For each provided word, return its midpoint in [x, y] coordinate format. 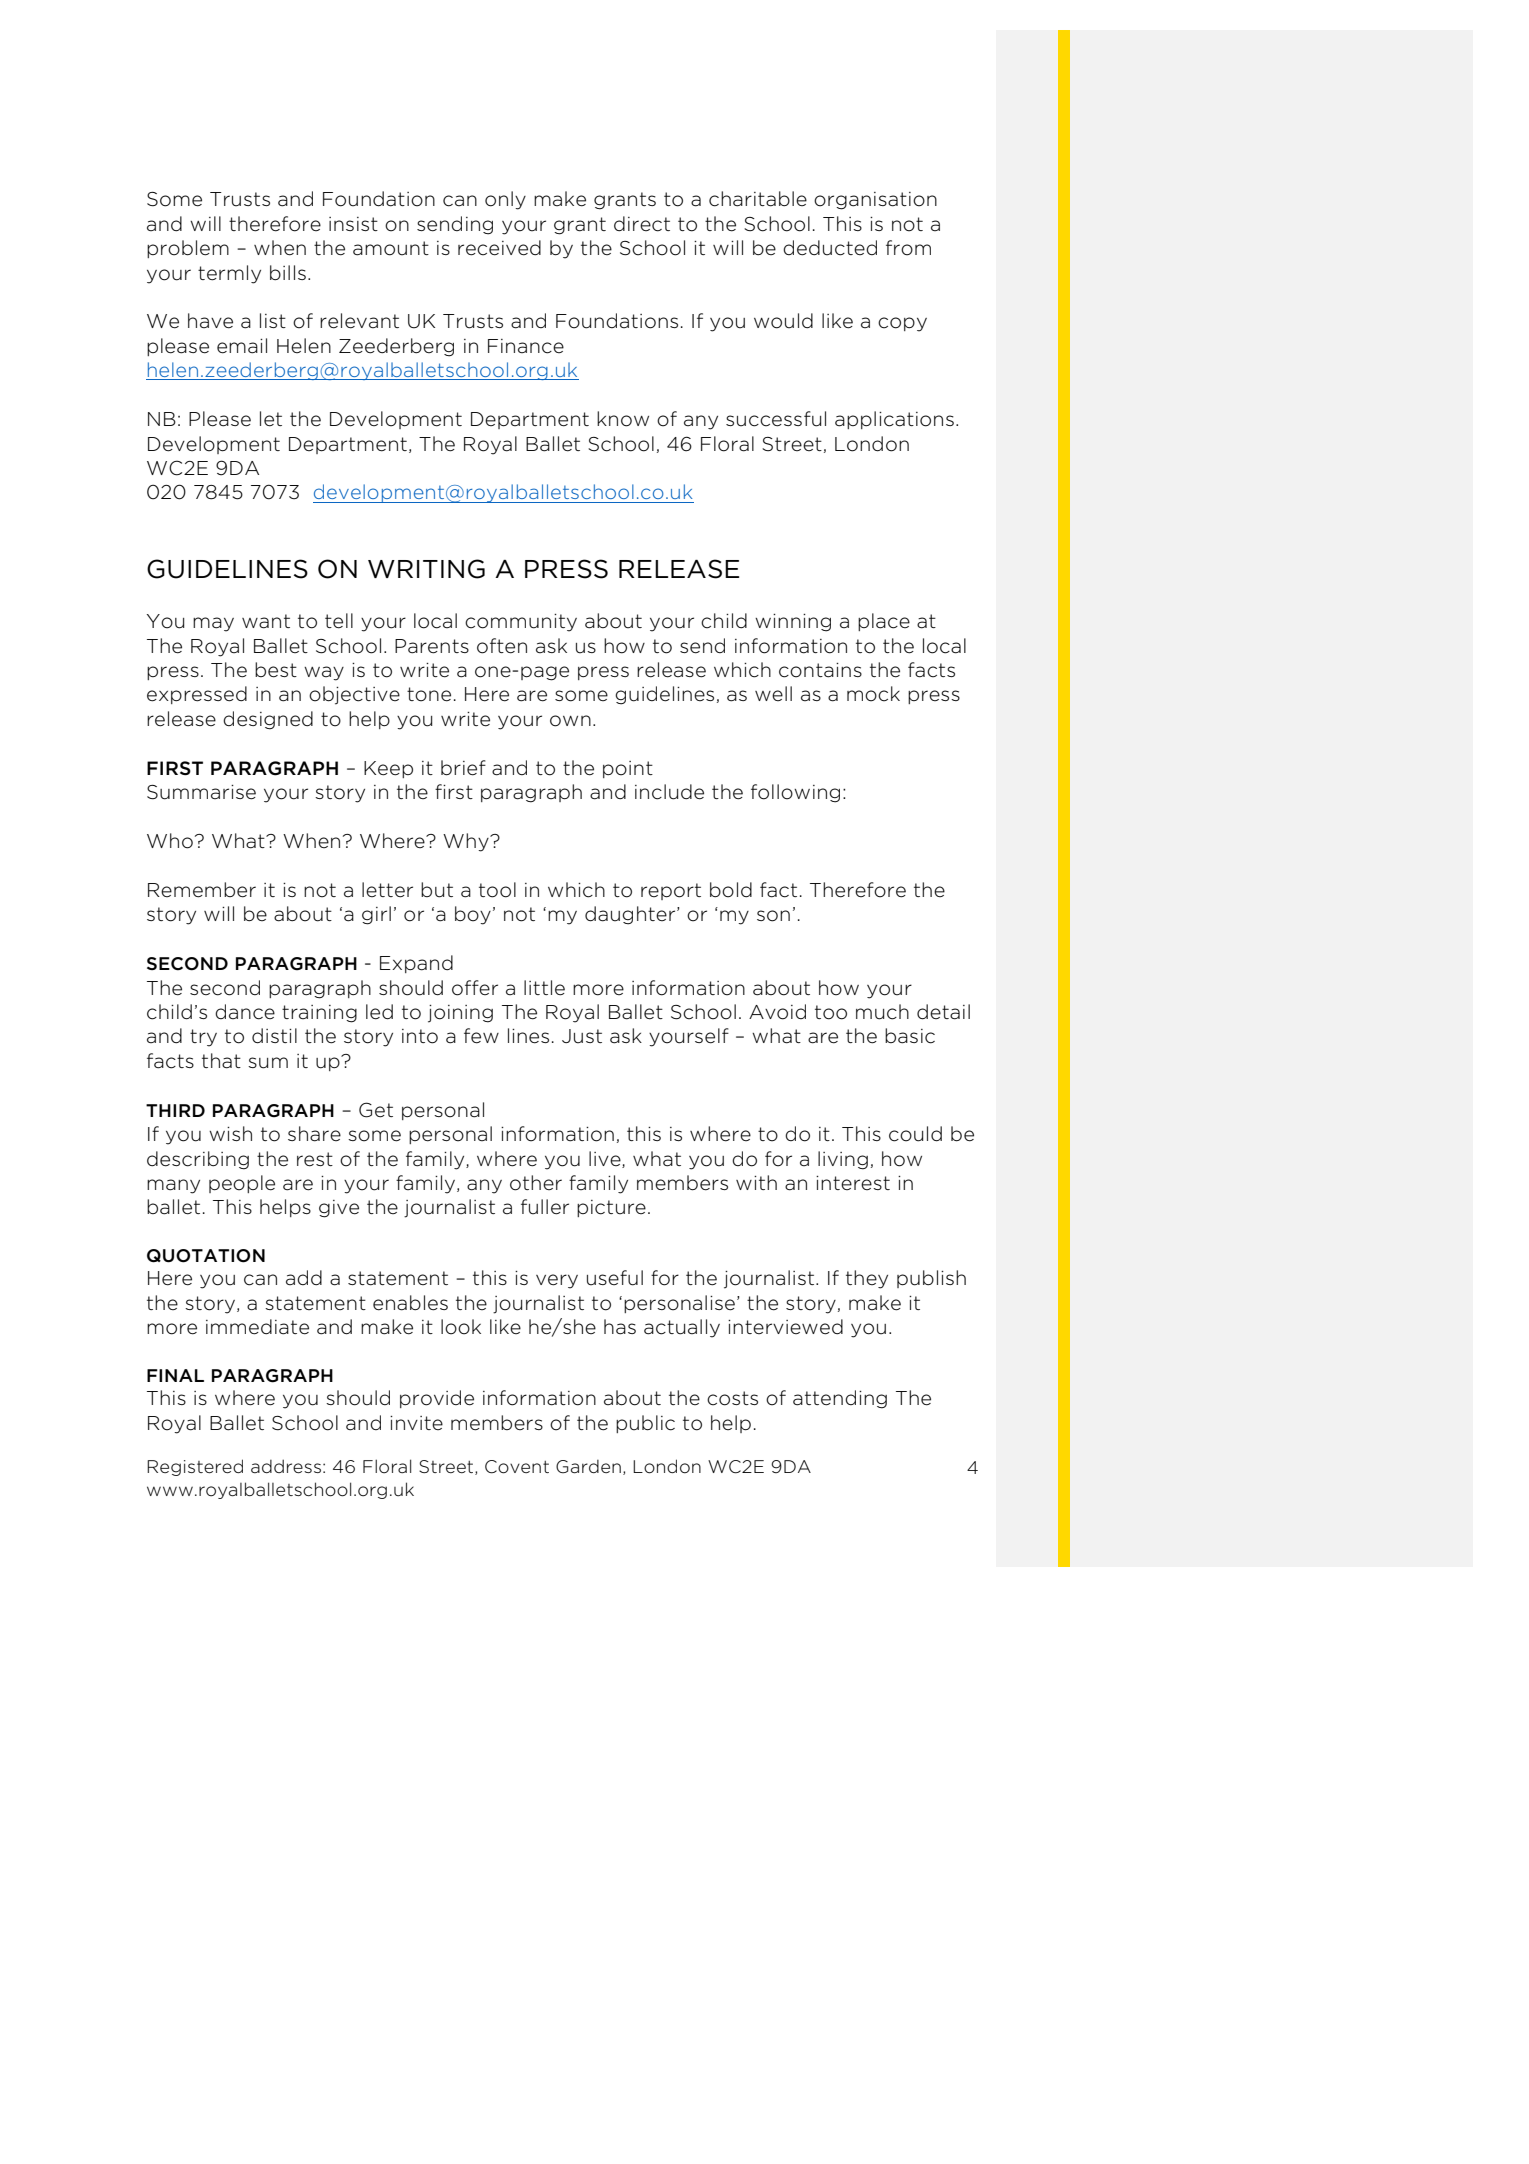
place [884, 622]
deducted [830, 248]
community [521, 623]
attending [840, 1399]
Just [582, 1036]
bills [288, 273]
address [286, 1466]
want [266, 621]
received [499, 248]
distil [274, 1036]
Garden [588, 1467]
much [882, 1012]
